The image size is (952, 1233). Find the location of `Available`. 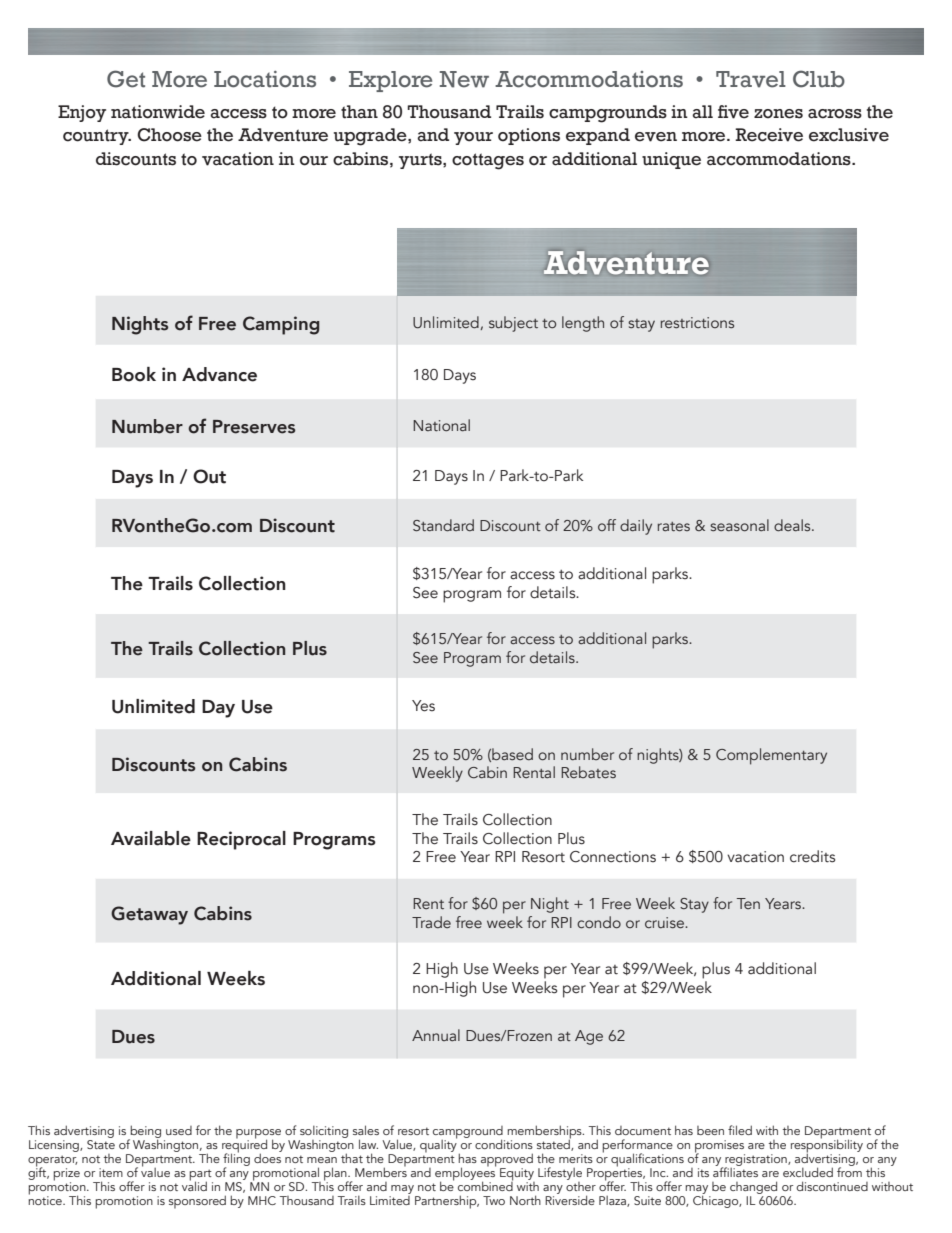

Available is located at coordinates (151, 838).
